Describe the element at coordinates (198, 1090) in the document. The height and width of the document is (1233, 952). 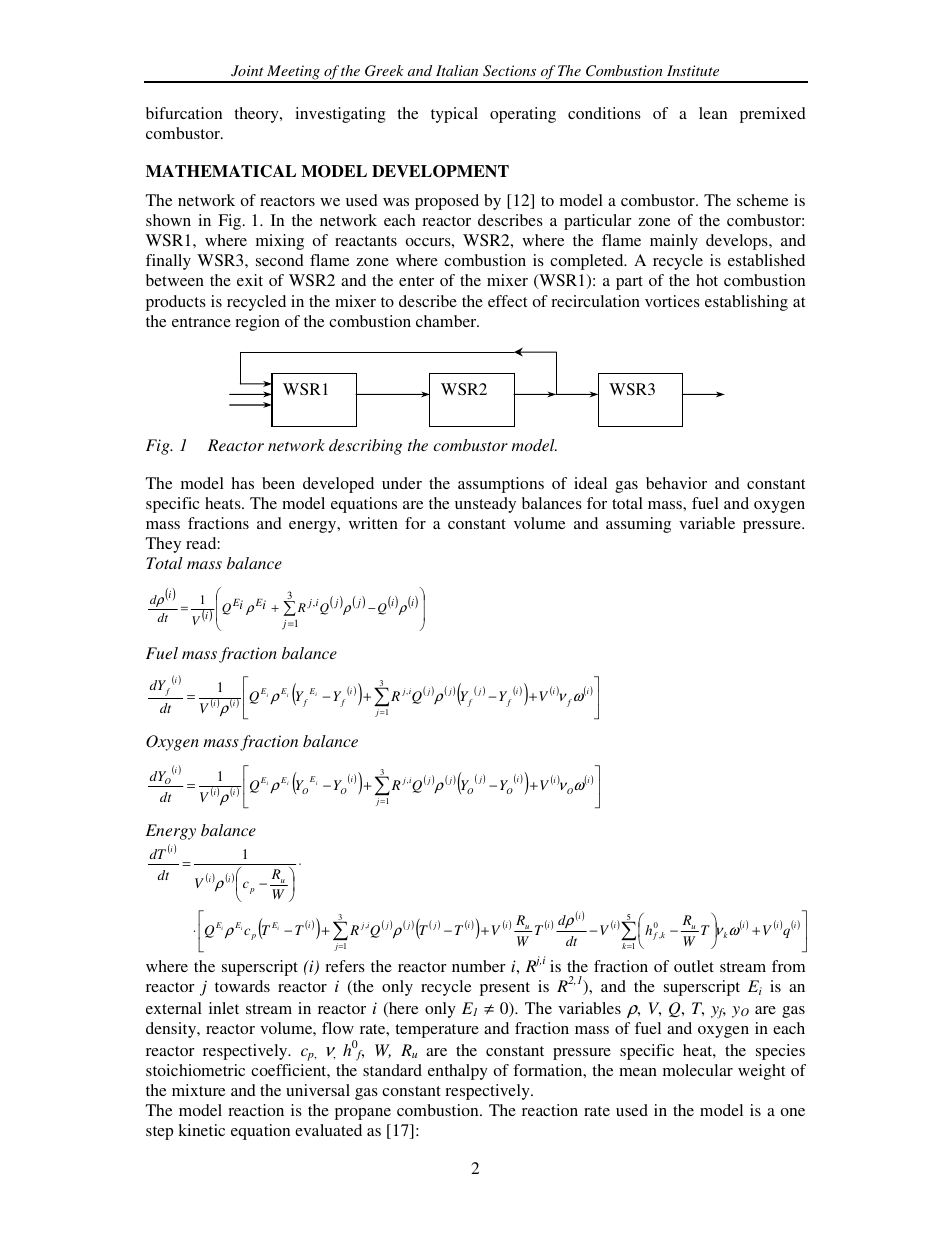
I see `mixture` at that location.
